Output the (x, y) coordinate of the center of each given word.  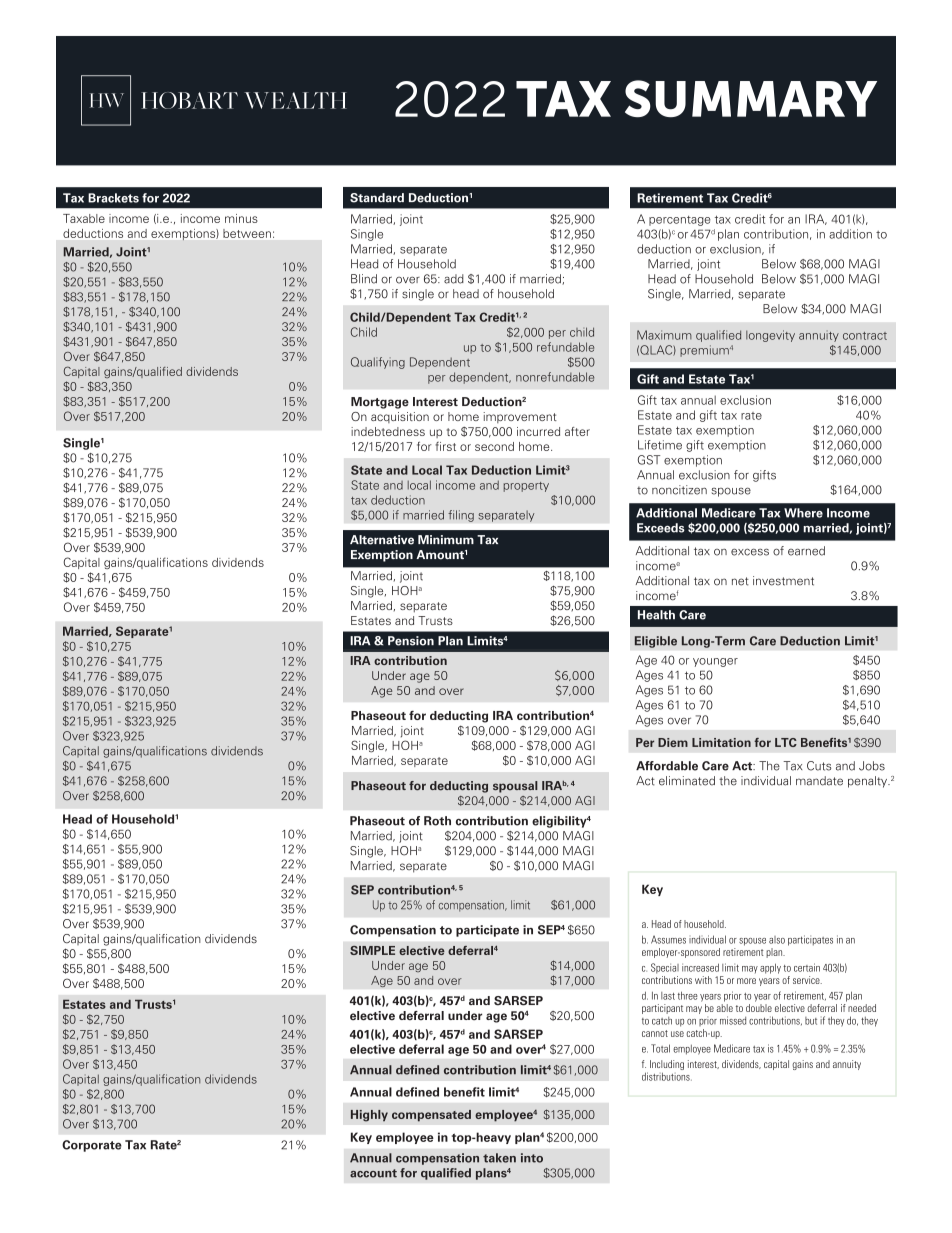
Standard (377, 198)
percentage (680, 221)
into (532, 1158)
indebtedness (388, 431)
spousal (515, 787)
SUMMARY (751, 98)
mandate (819, 781)
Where (803, 513)
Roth (437, 821)
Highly (369, 1116)
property (526, 487)
